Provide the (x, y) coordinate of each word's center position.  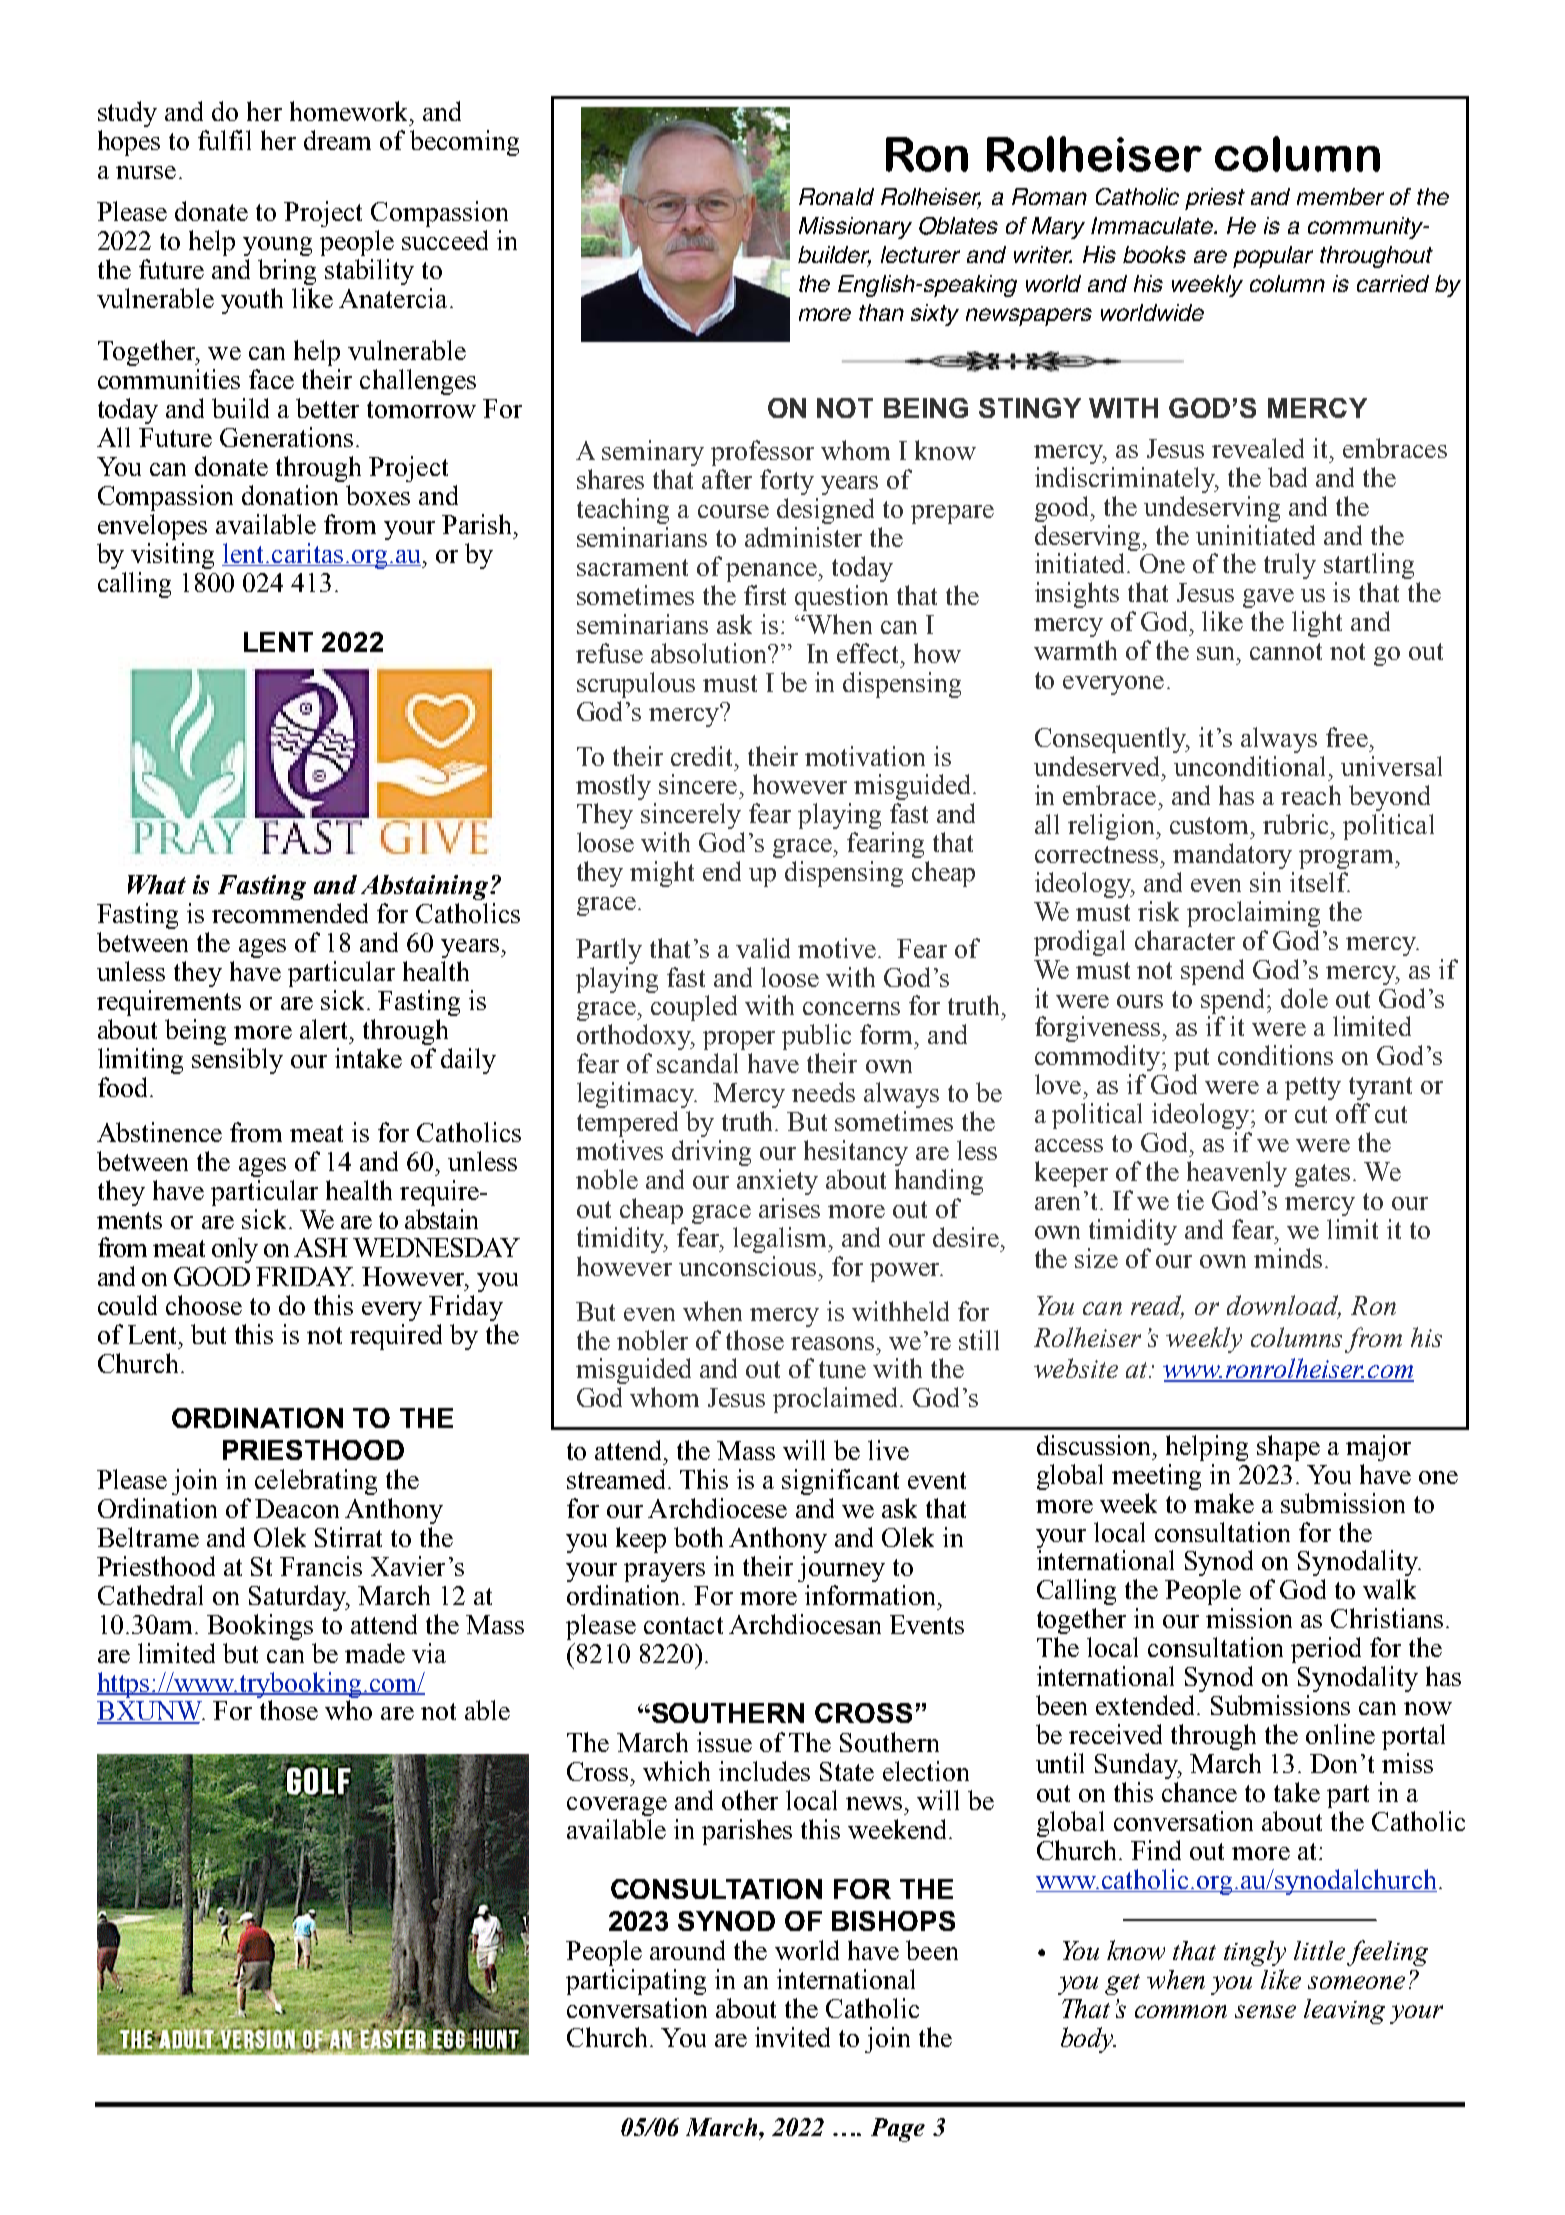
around (687, 1950)
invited (792, 2037)
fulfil (224, 140)
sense (1265, 2011)
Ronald (836, 196)
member (1340, 196)
